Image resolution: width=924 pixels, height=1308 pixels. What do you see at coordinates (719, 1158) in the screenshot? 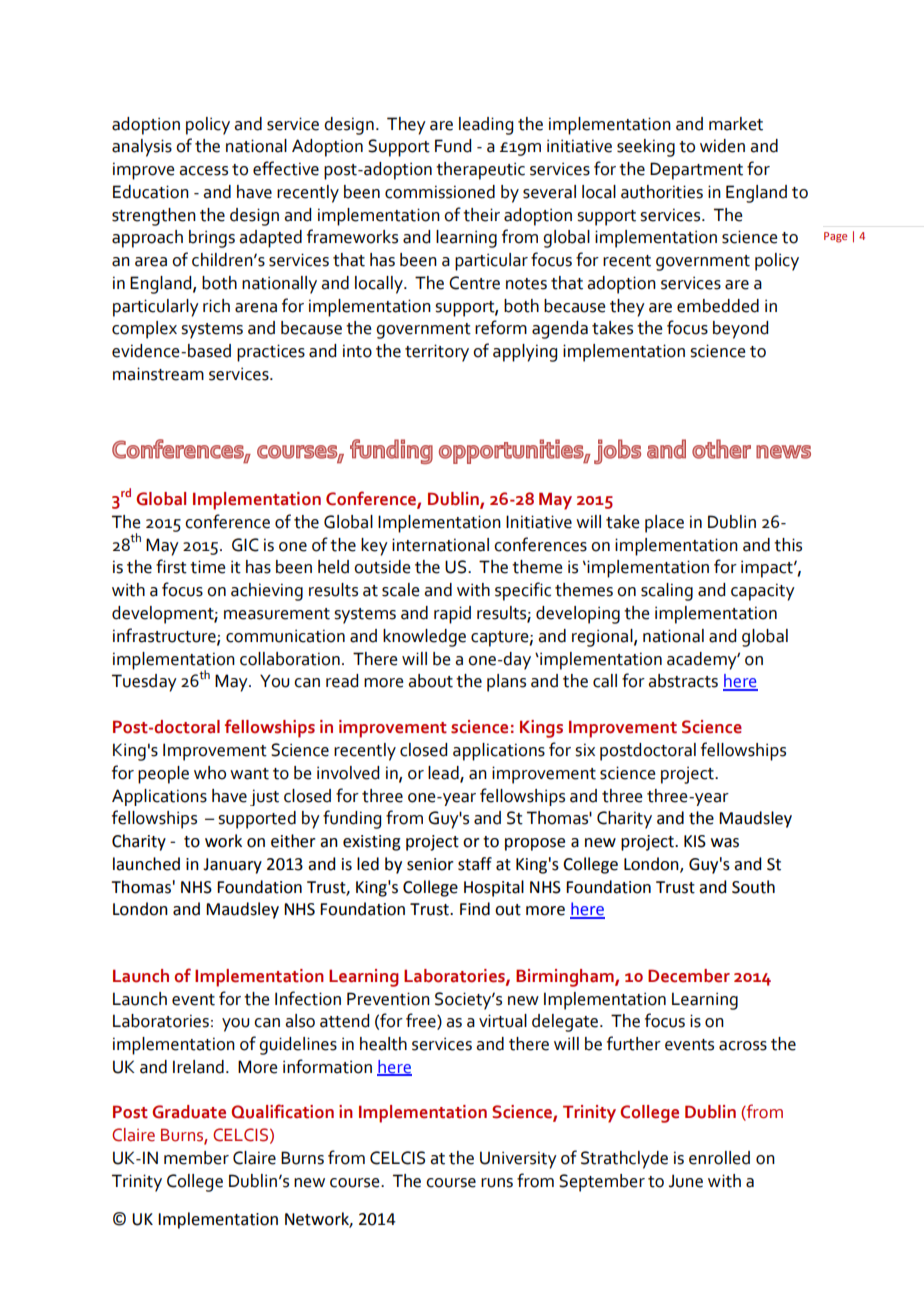
I see `enrolled` at bounding box center [719, 1158].
